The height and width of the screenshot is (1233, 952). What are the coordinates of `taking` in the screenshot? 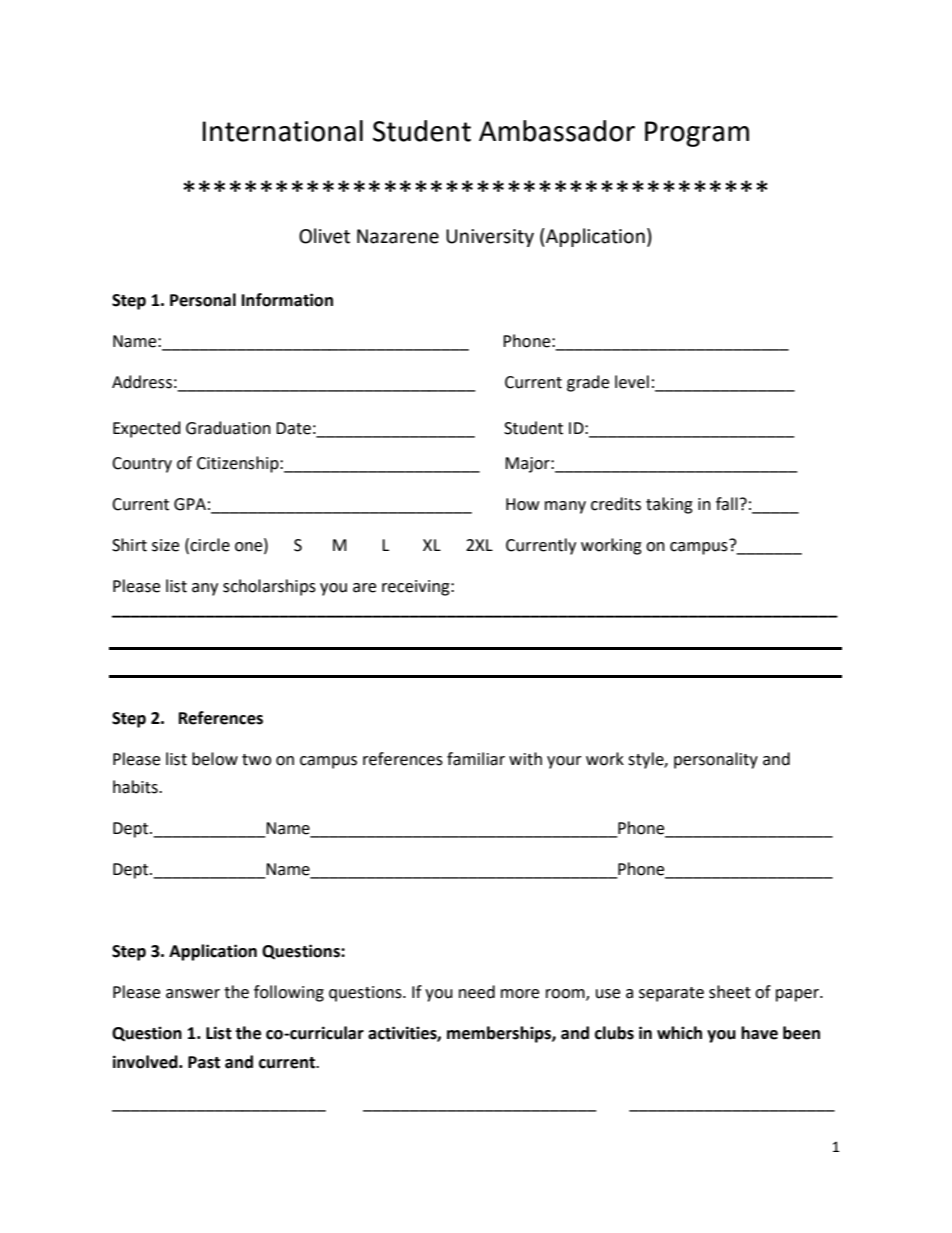 It's located at (669, 505).
